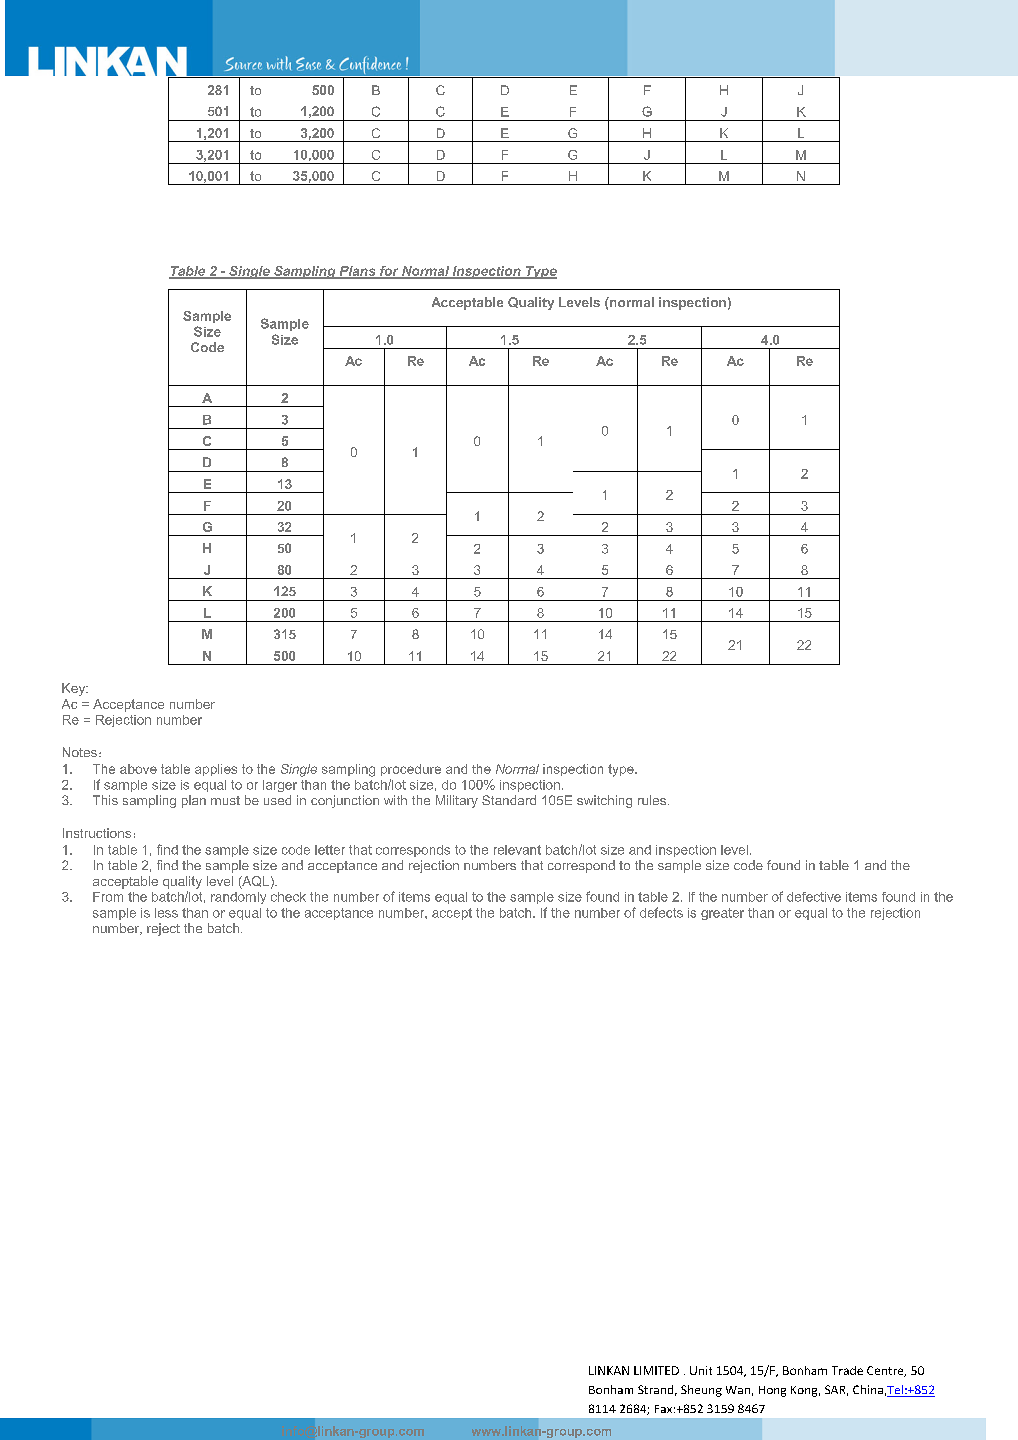 This image has width=1018, height=1440. Describe the element at coordinates (411, 770) in the image. I see `procedure` at that location.
